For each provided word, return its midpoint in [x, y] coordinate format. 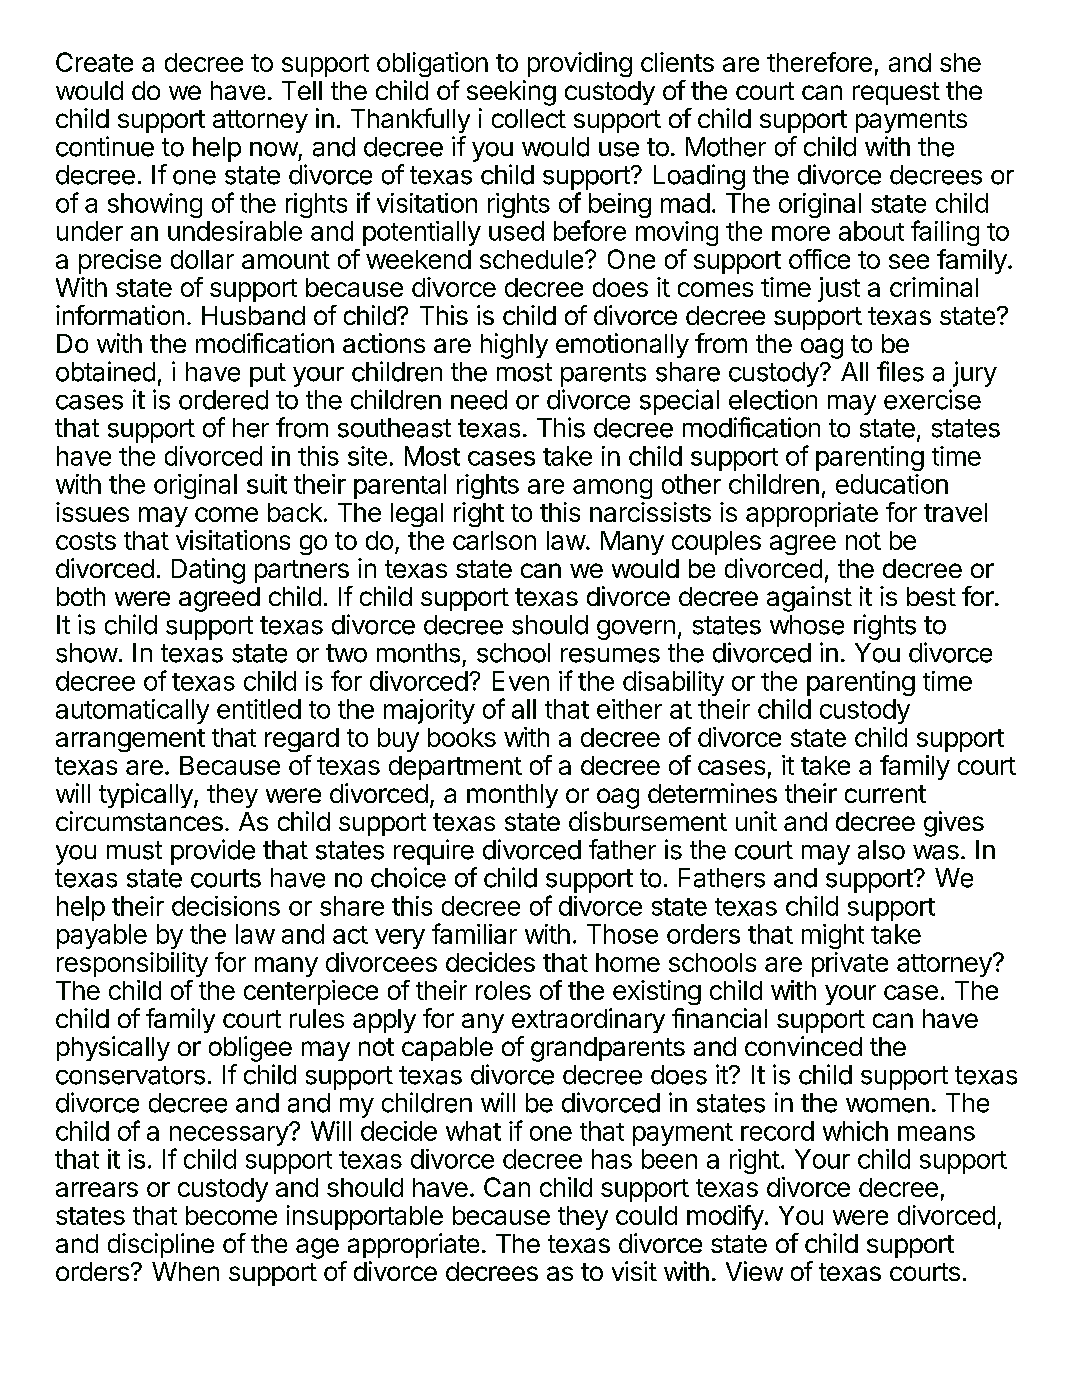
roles [503, 990]
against [809, 599]
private [850, 964]
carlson [494, 540]
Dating [208, 571]
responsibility [132, 964]
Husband [253, 315]
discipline [161, 1245]
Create [94, 62]
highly [514, 346]
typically [147, 795]
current [885, 794]
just [839, 289]
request [896, 93]
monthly [512, 796]
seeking [511, 93]
